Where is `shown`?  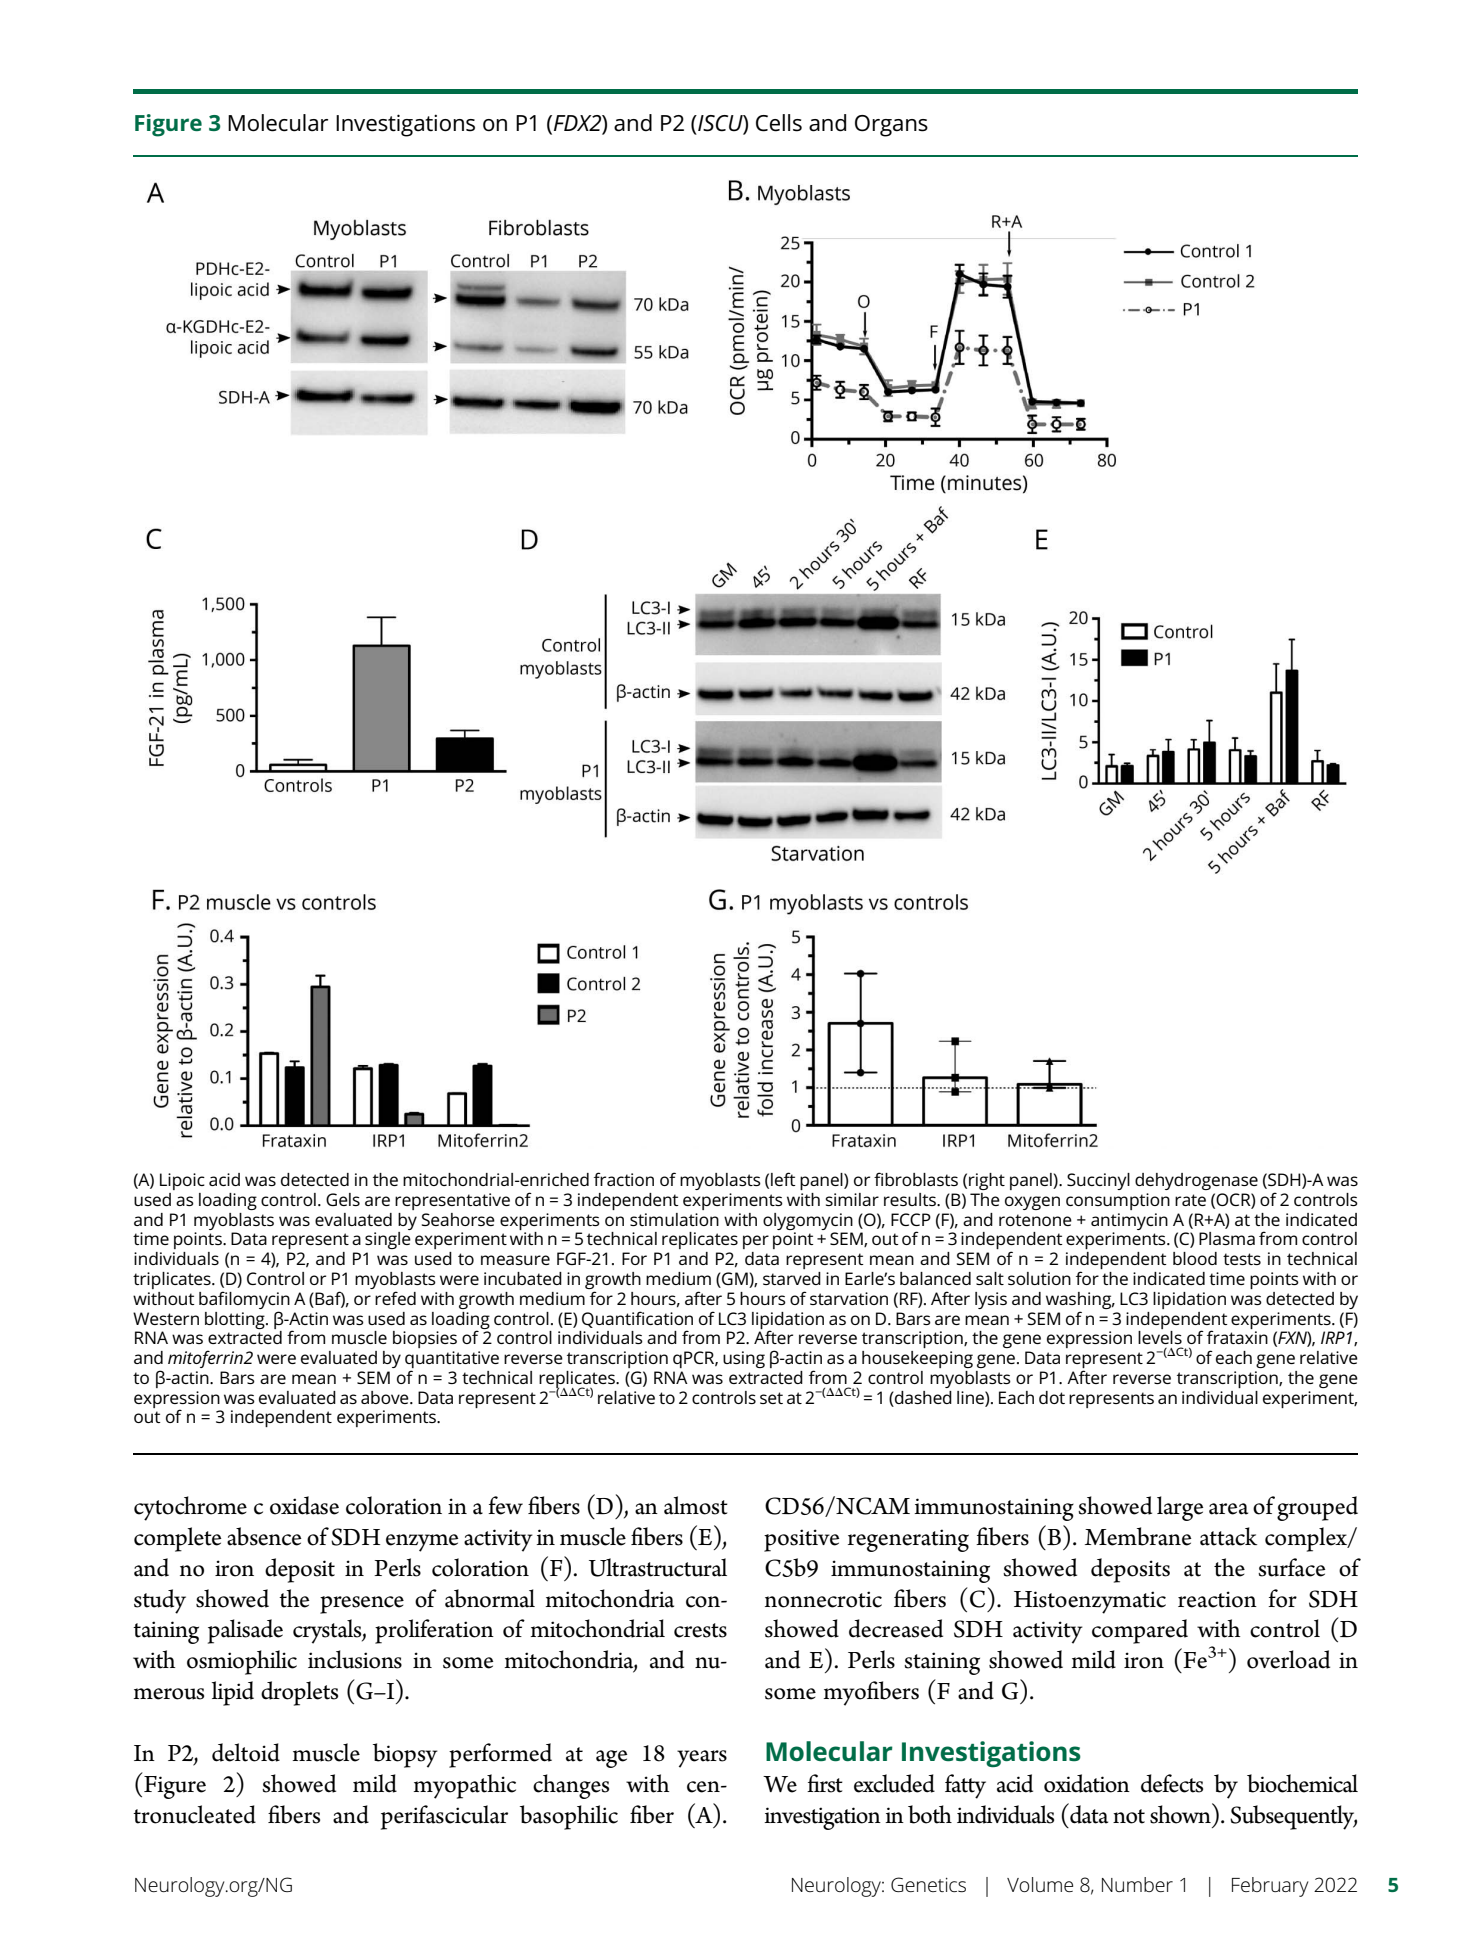 shown is located at coordinates (1181, 1813).
